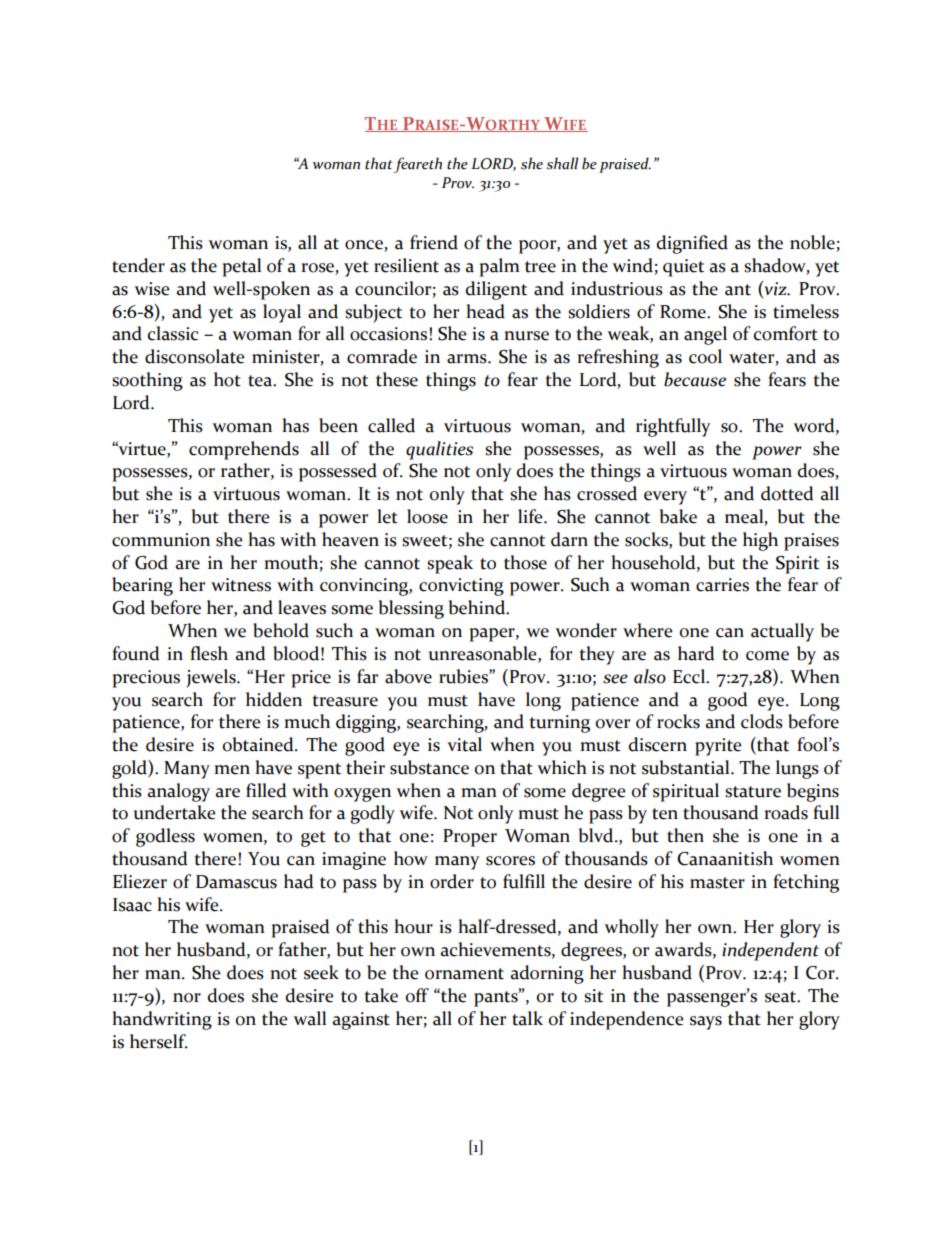 Image resolution: width=952 pixels, height=1233 pixels. I want to click on carries, so click(722, 585).
